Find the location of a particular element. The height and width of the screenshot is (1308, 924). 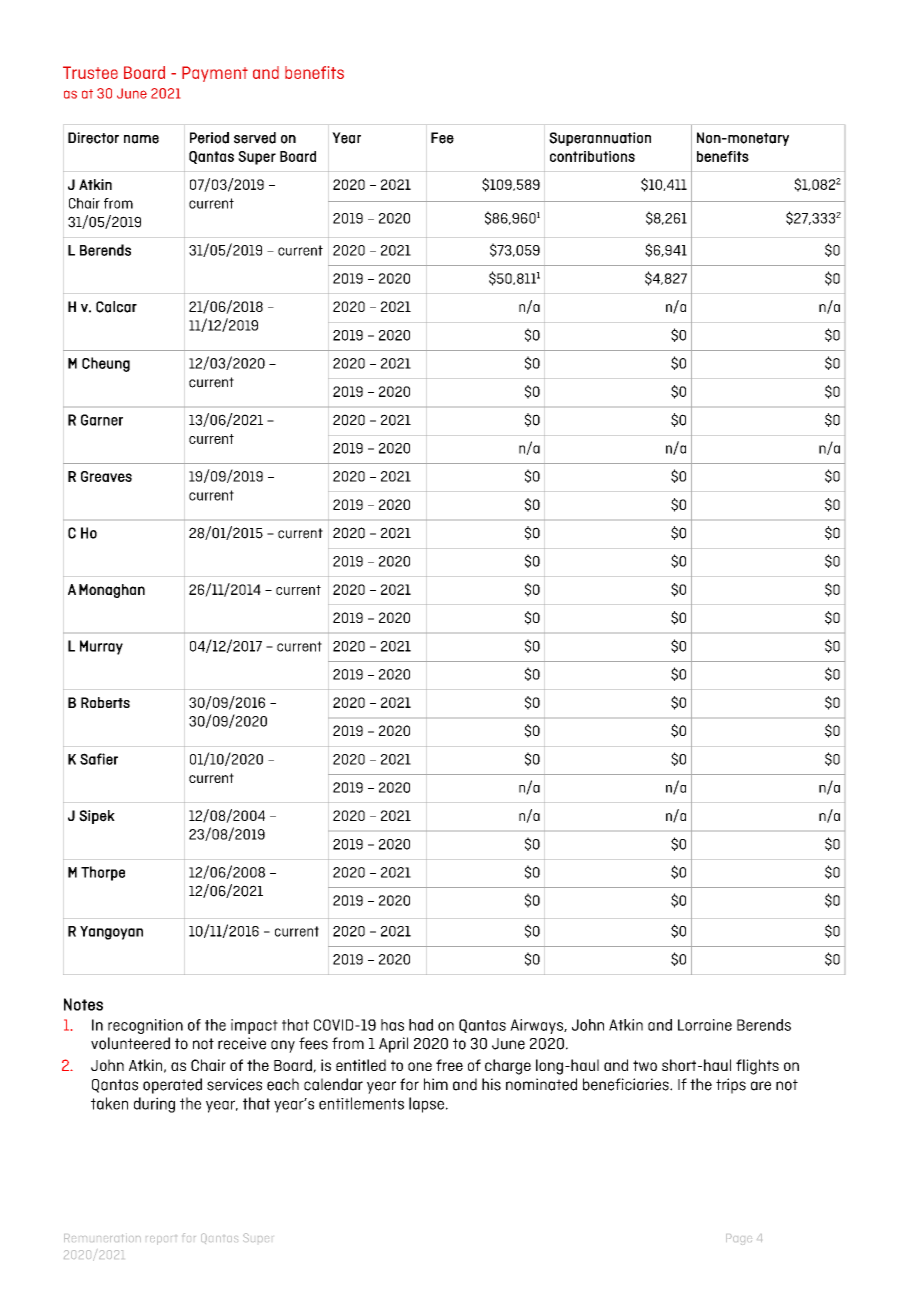

Page is located at coordinates (739, 1239).
